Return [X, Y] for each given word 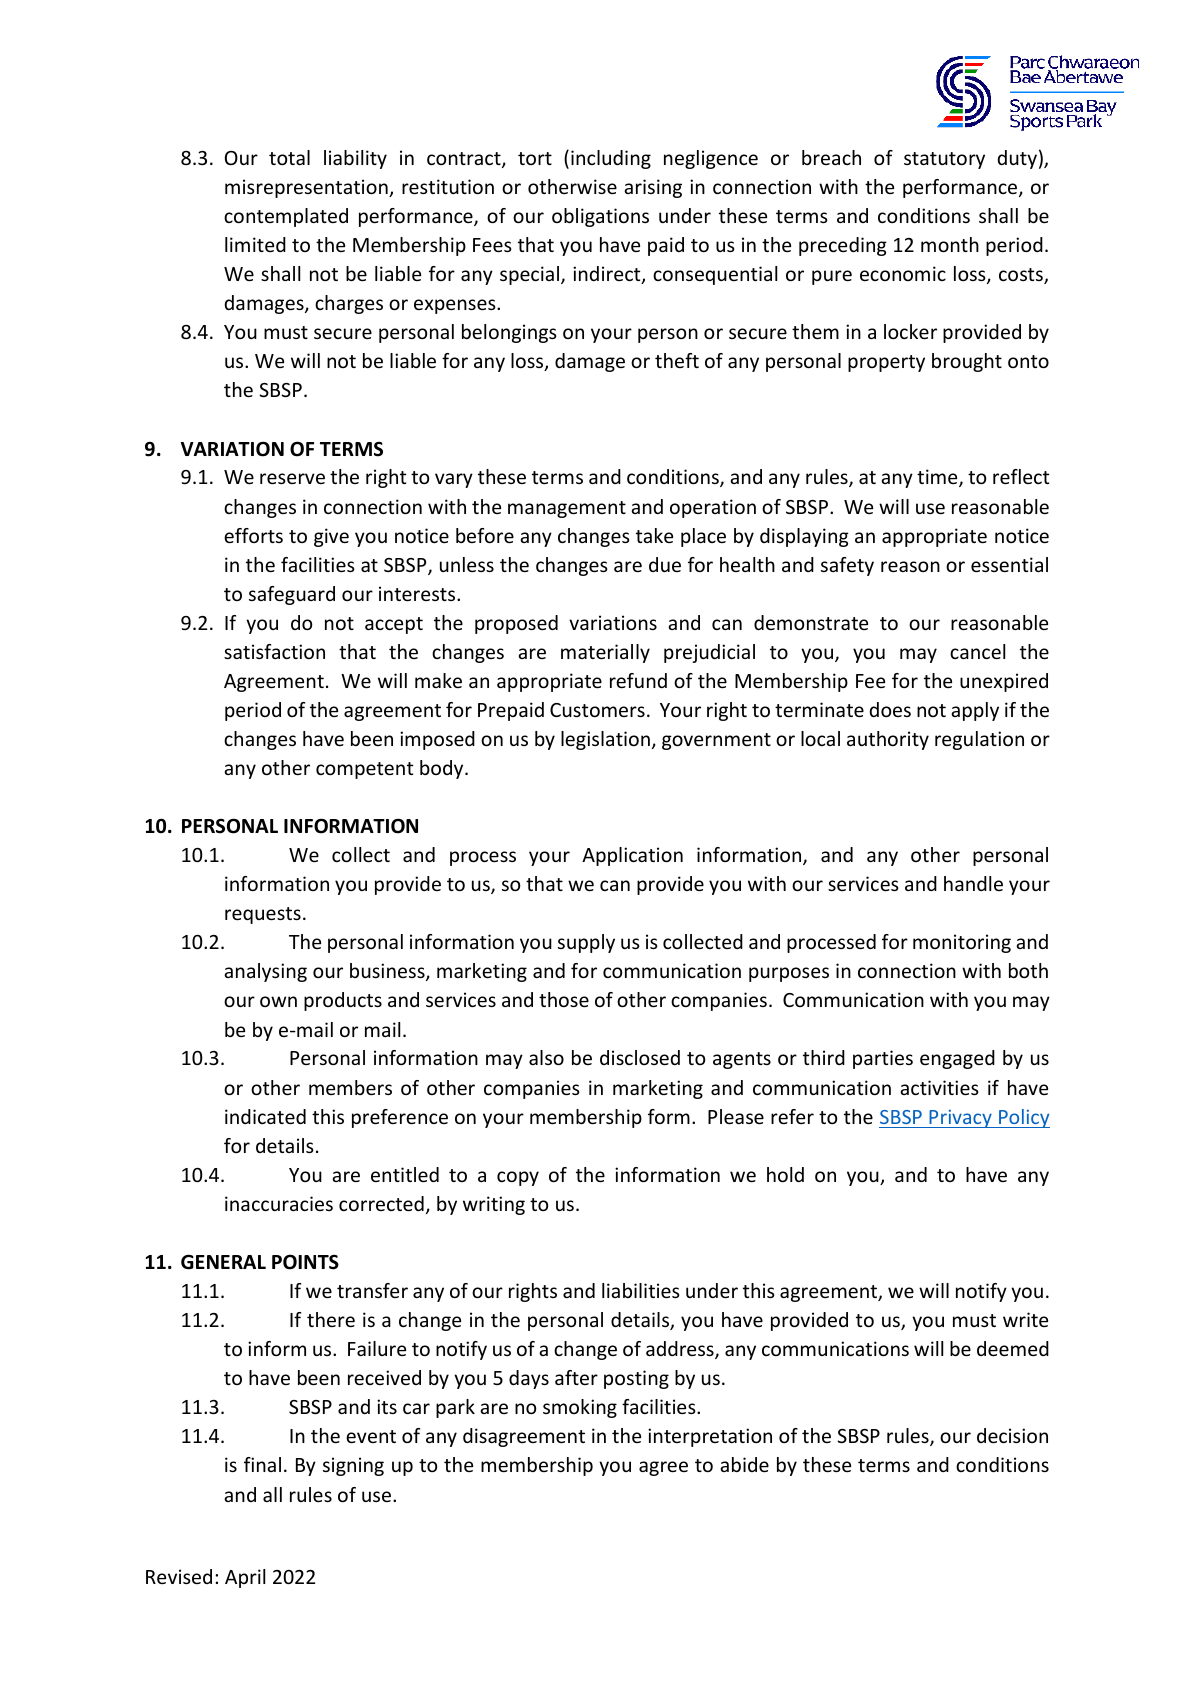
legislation [605, 740]
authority [888, 740]
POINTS [305, 1262]
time [938, 478]
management [567, 509]
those [564, 999]
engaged [957, 1059]
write [1025, 1319]
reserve [292, 478]
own [278, 1001]
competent [364, 770]
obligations [600, 217]
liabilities [641, 1290]
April [245, 1578]
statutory [944, 160]
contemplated [286, 217]
